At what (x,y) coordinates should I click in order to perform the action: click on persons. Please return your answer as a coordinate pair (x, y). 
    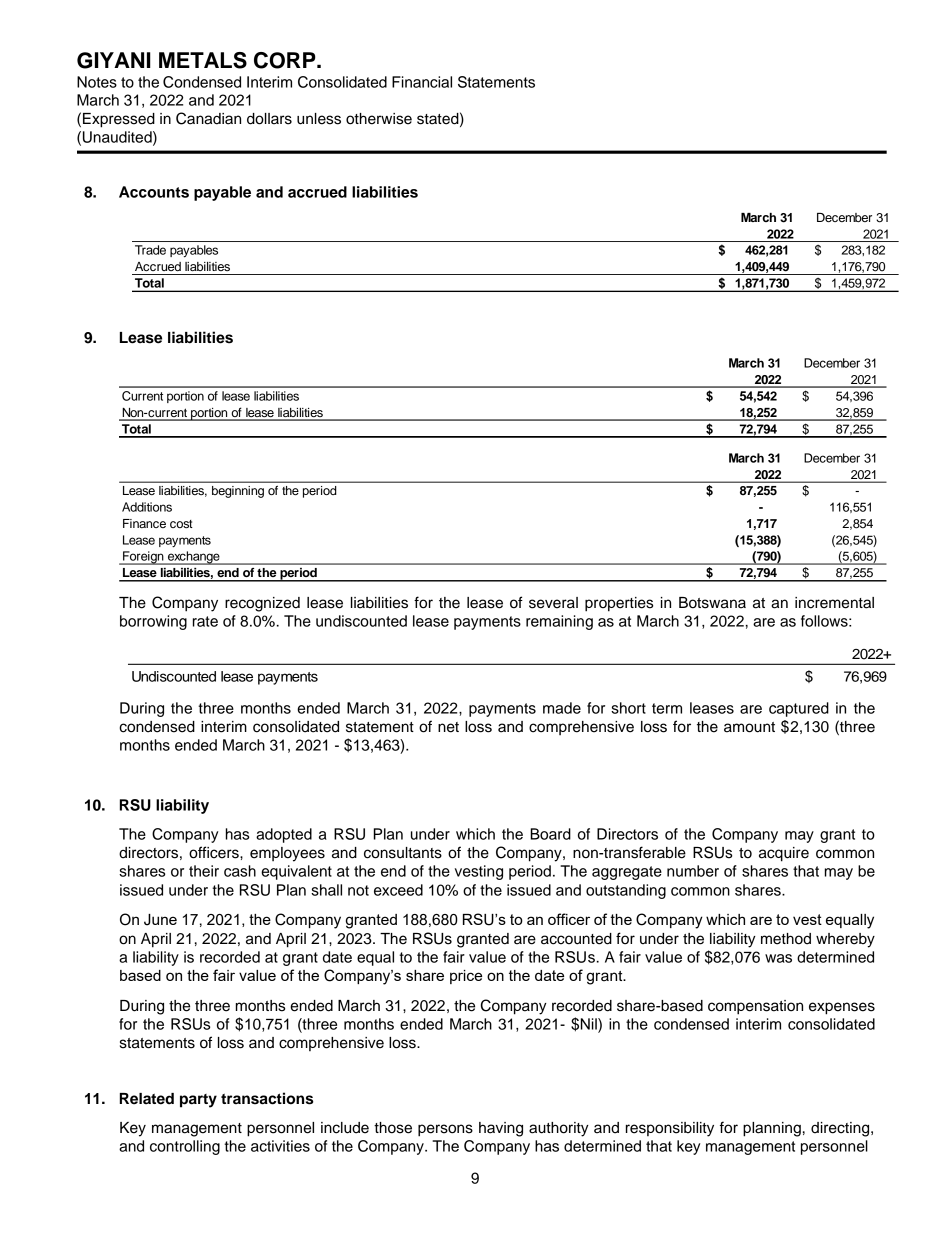
    Looking at the image, I should click on (445, 1130).
